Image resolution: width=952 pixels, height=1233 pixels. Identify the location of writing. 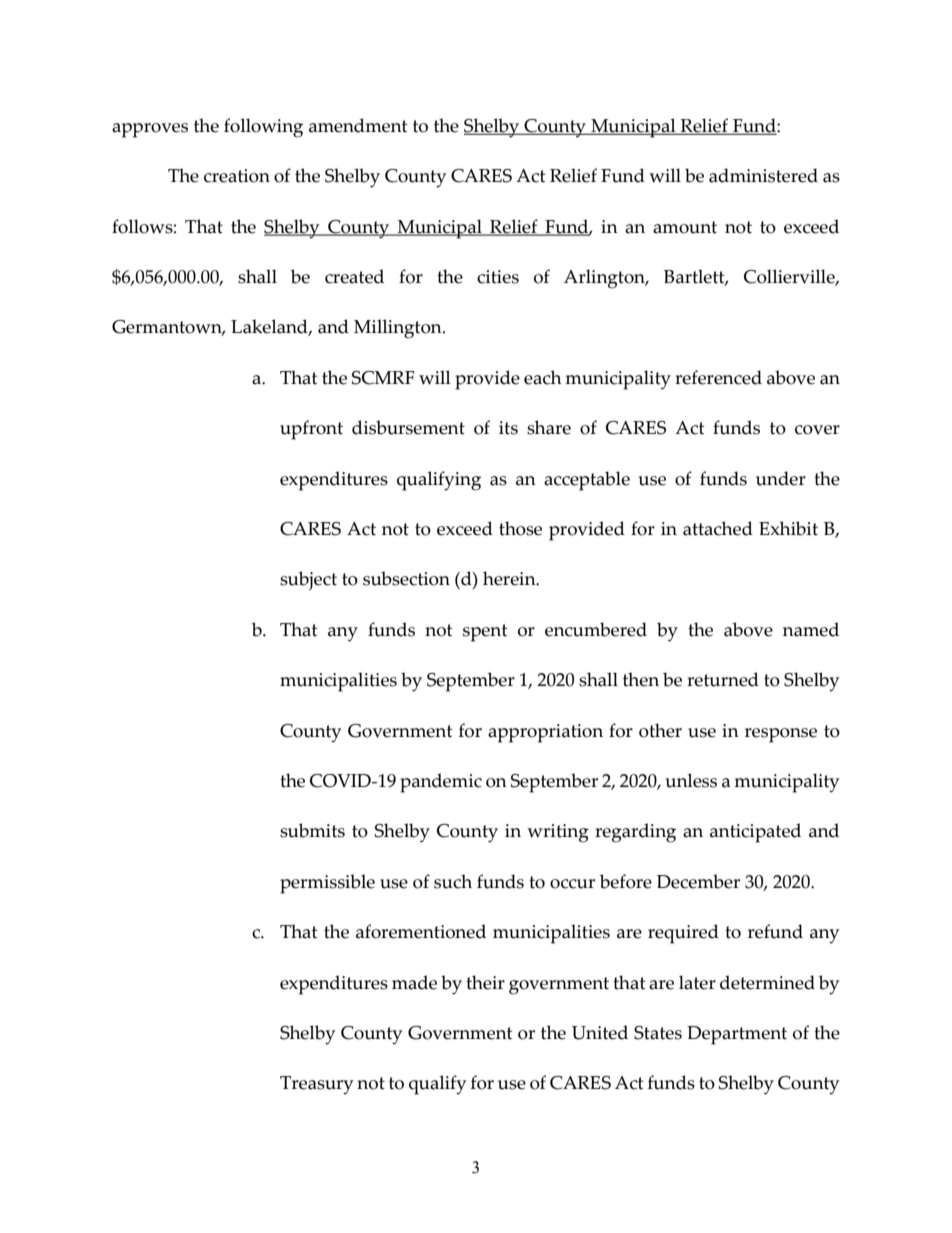
(558, 833).
